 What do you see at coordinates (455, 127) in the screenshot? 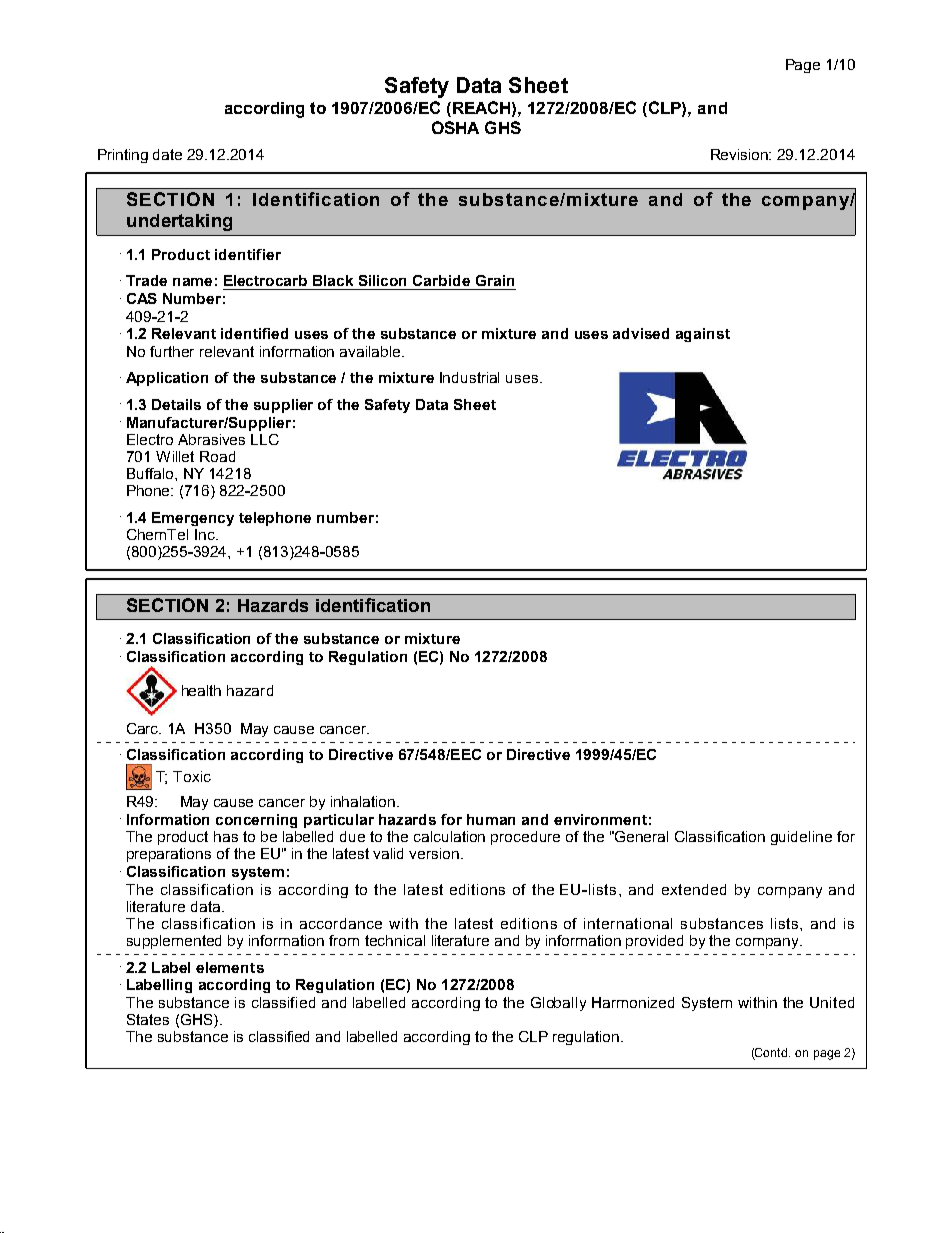
I see `OSHA` at bounding box center [455, 127].
